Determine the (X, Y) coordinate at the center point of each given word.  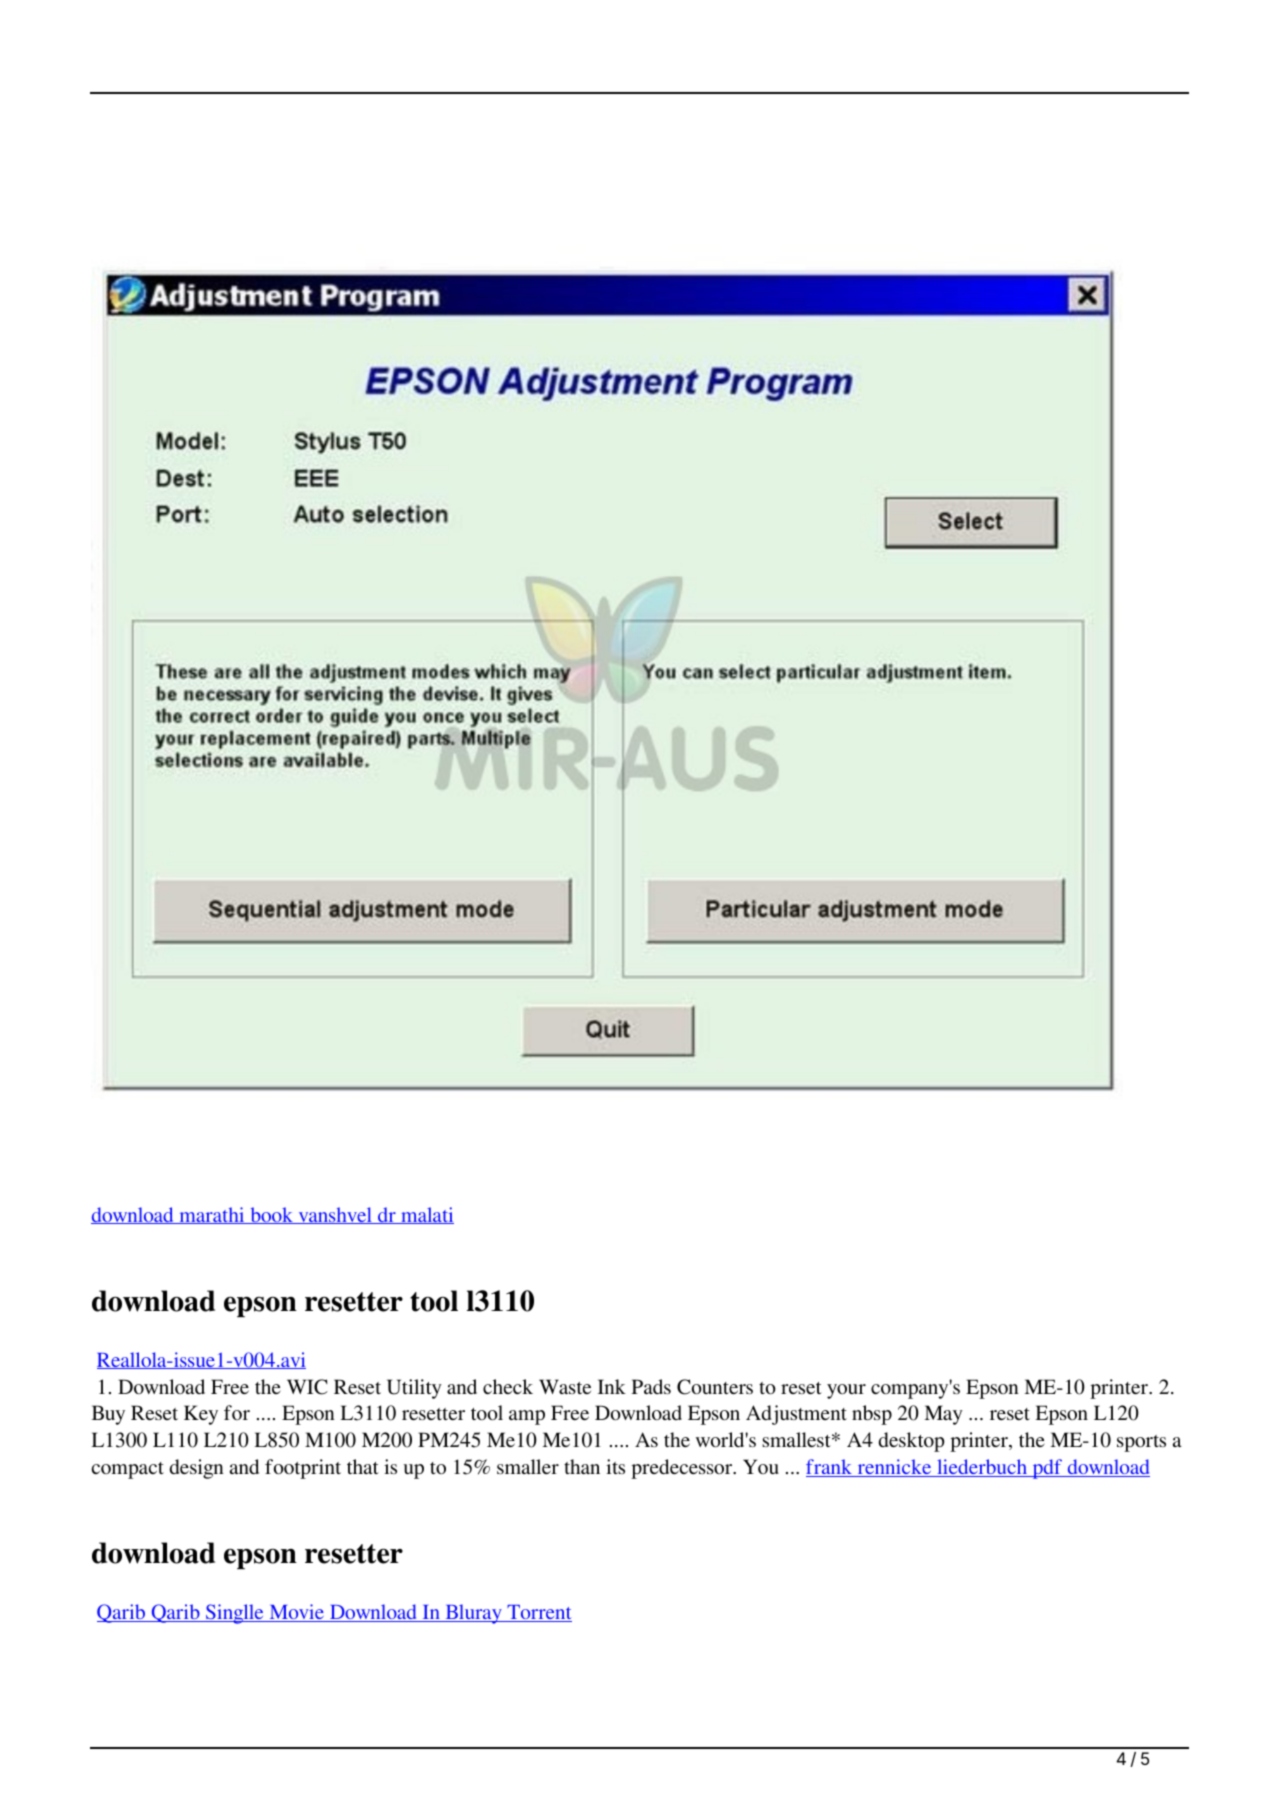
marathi (212, 1215)
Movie (296, 1613)
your (846, 1391)
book (272, 1215)
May (943, 1415)
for (237, 1412)
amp (527, 1417)
